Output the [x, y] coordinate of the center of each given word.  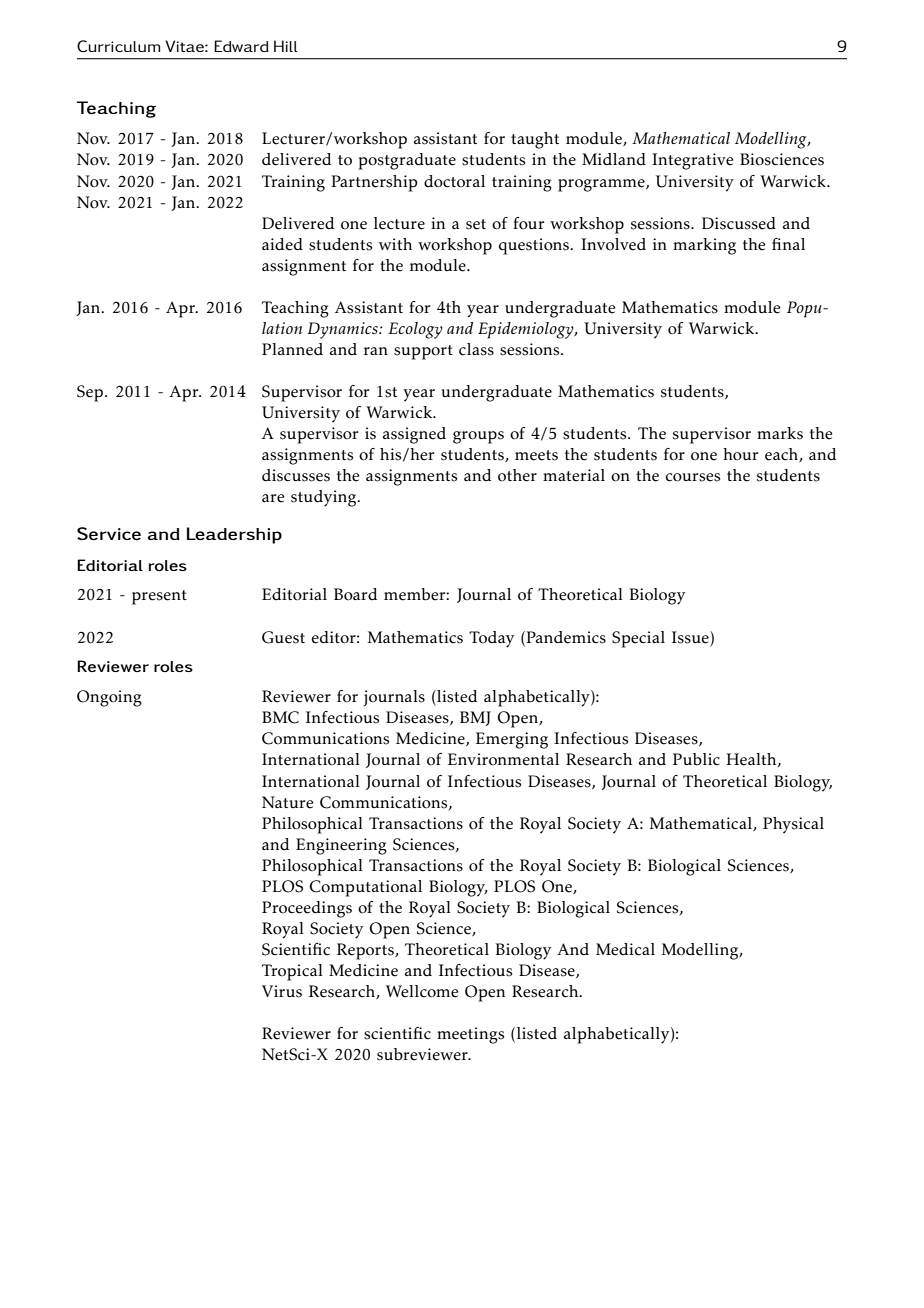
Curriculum [118, 46]
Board [355, 594]
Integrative [693, 161]
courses [692, 477]
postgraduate [407, 161]
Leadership [234, 535]
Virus [282, 991]
